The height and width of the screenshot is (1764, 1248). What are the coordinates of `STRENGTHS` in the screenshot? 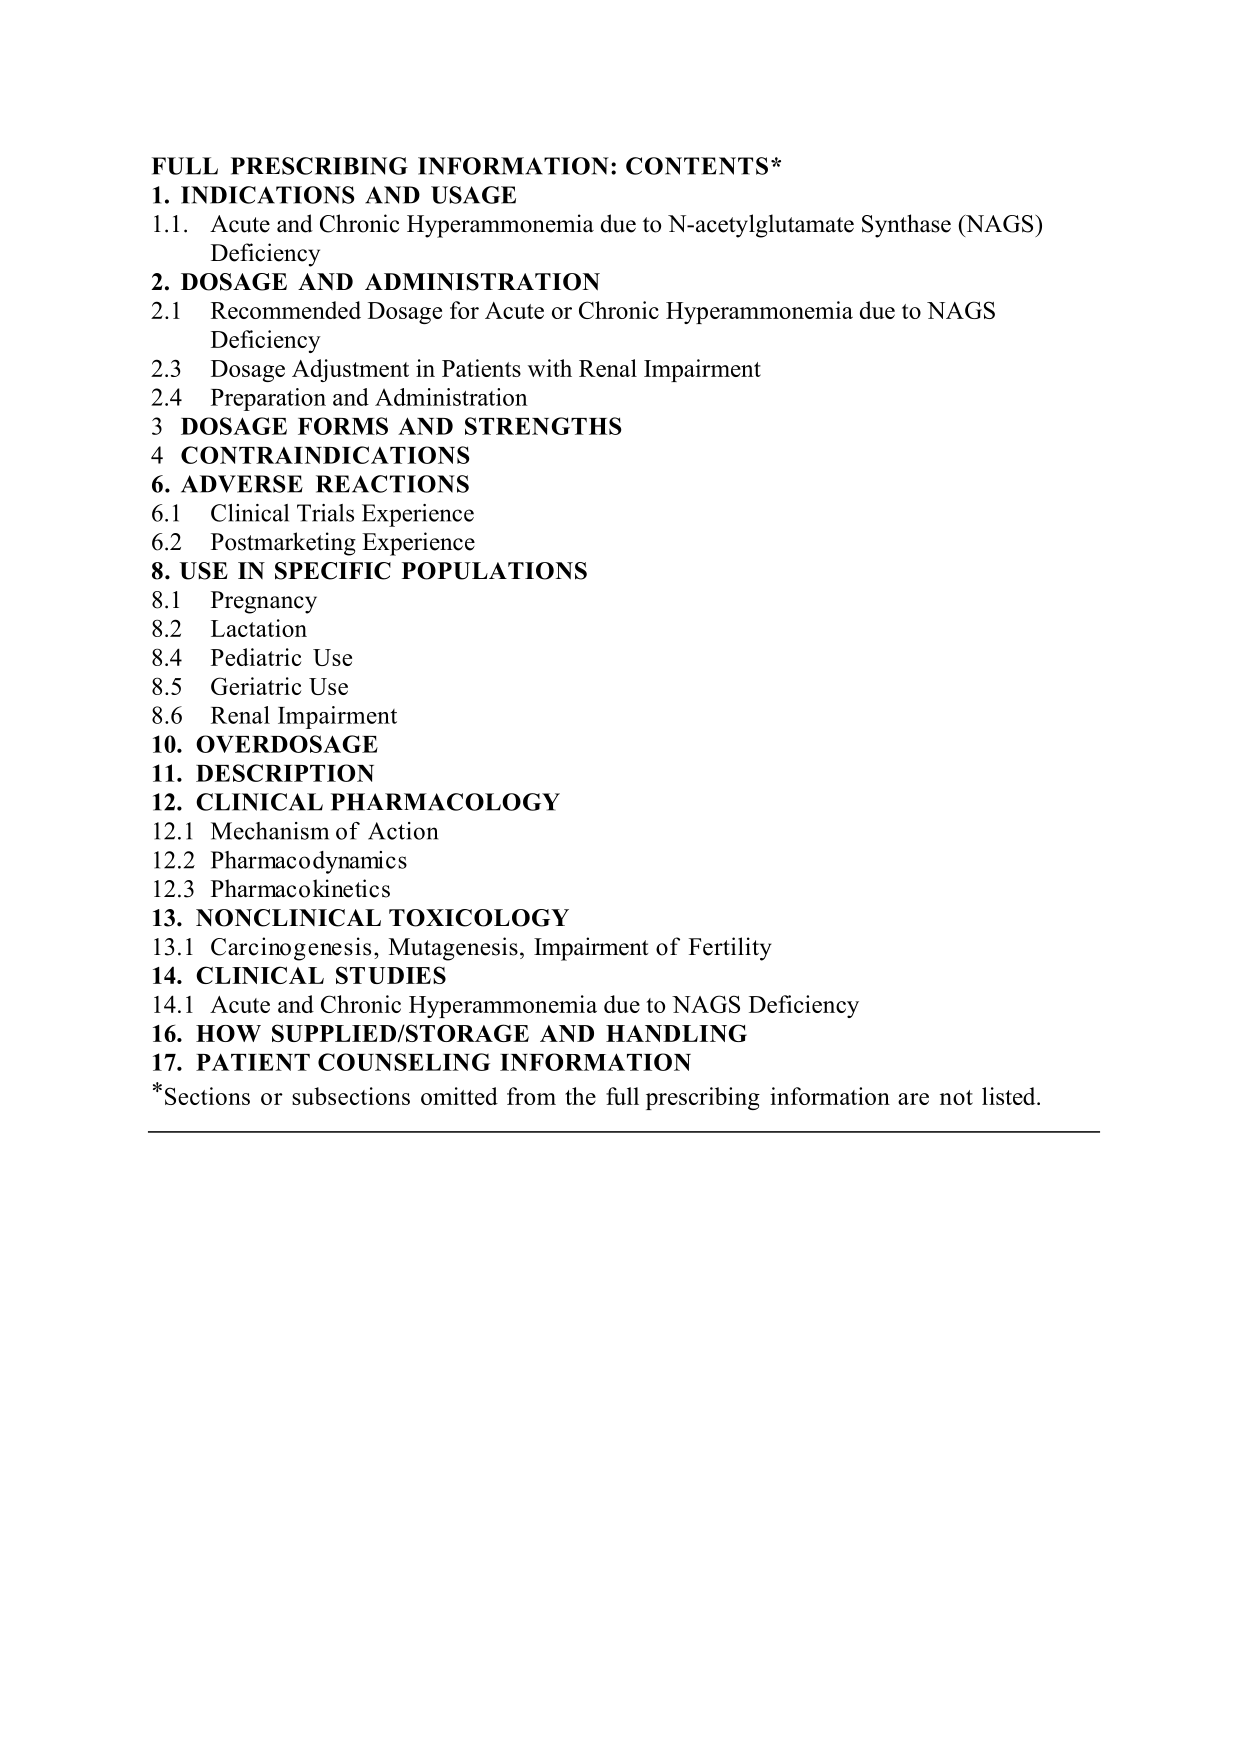 It's located at (543, 426).
